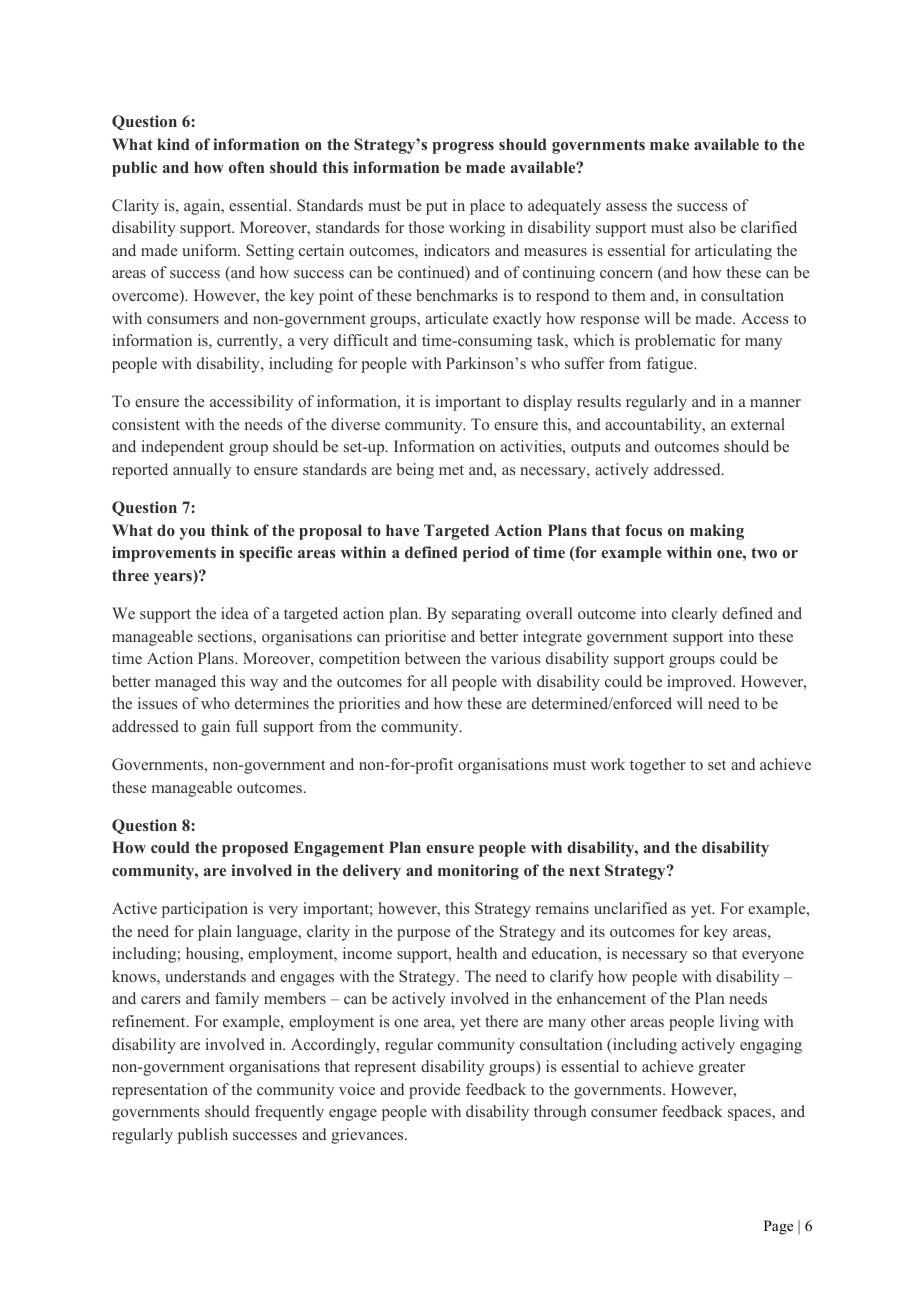 Image resolution: width=924 pixels, height=1308 pixels. I want to click on managed, so click(185, 683).
